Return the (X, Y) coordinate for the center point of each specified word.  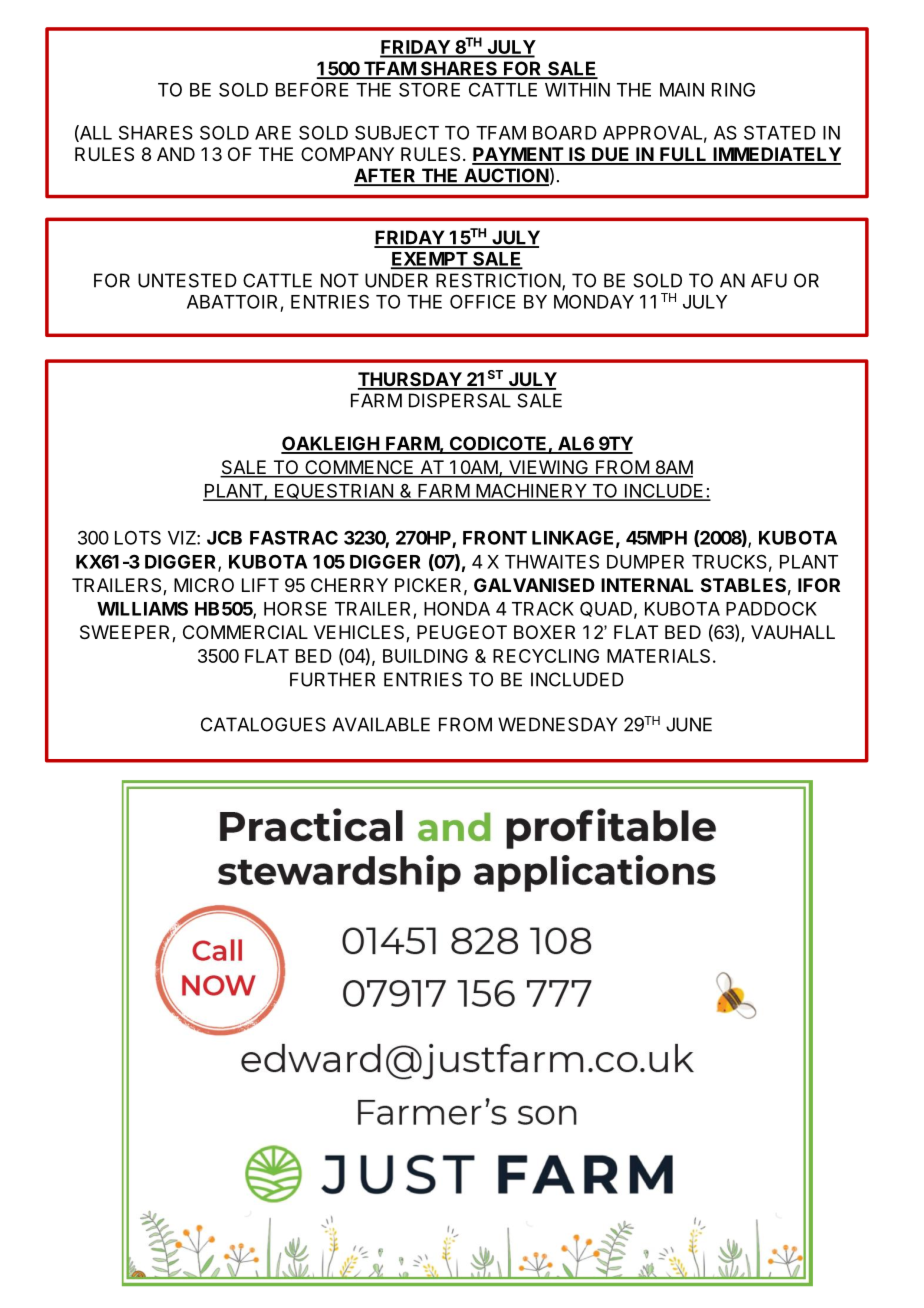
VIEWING (548, 468)
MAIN (682, 90)
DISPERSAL (460, 400)
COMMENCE (359, 468)
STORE (429, 90)
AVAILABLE (381, 724)
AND (176, 154)
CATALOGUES (263, 724)
